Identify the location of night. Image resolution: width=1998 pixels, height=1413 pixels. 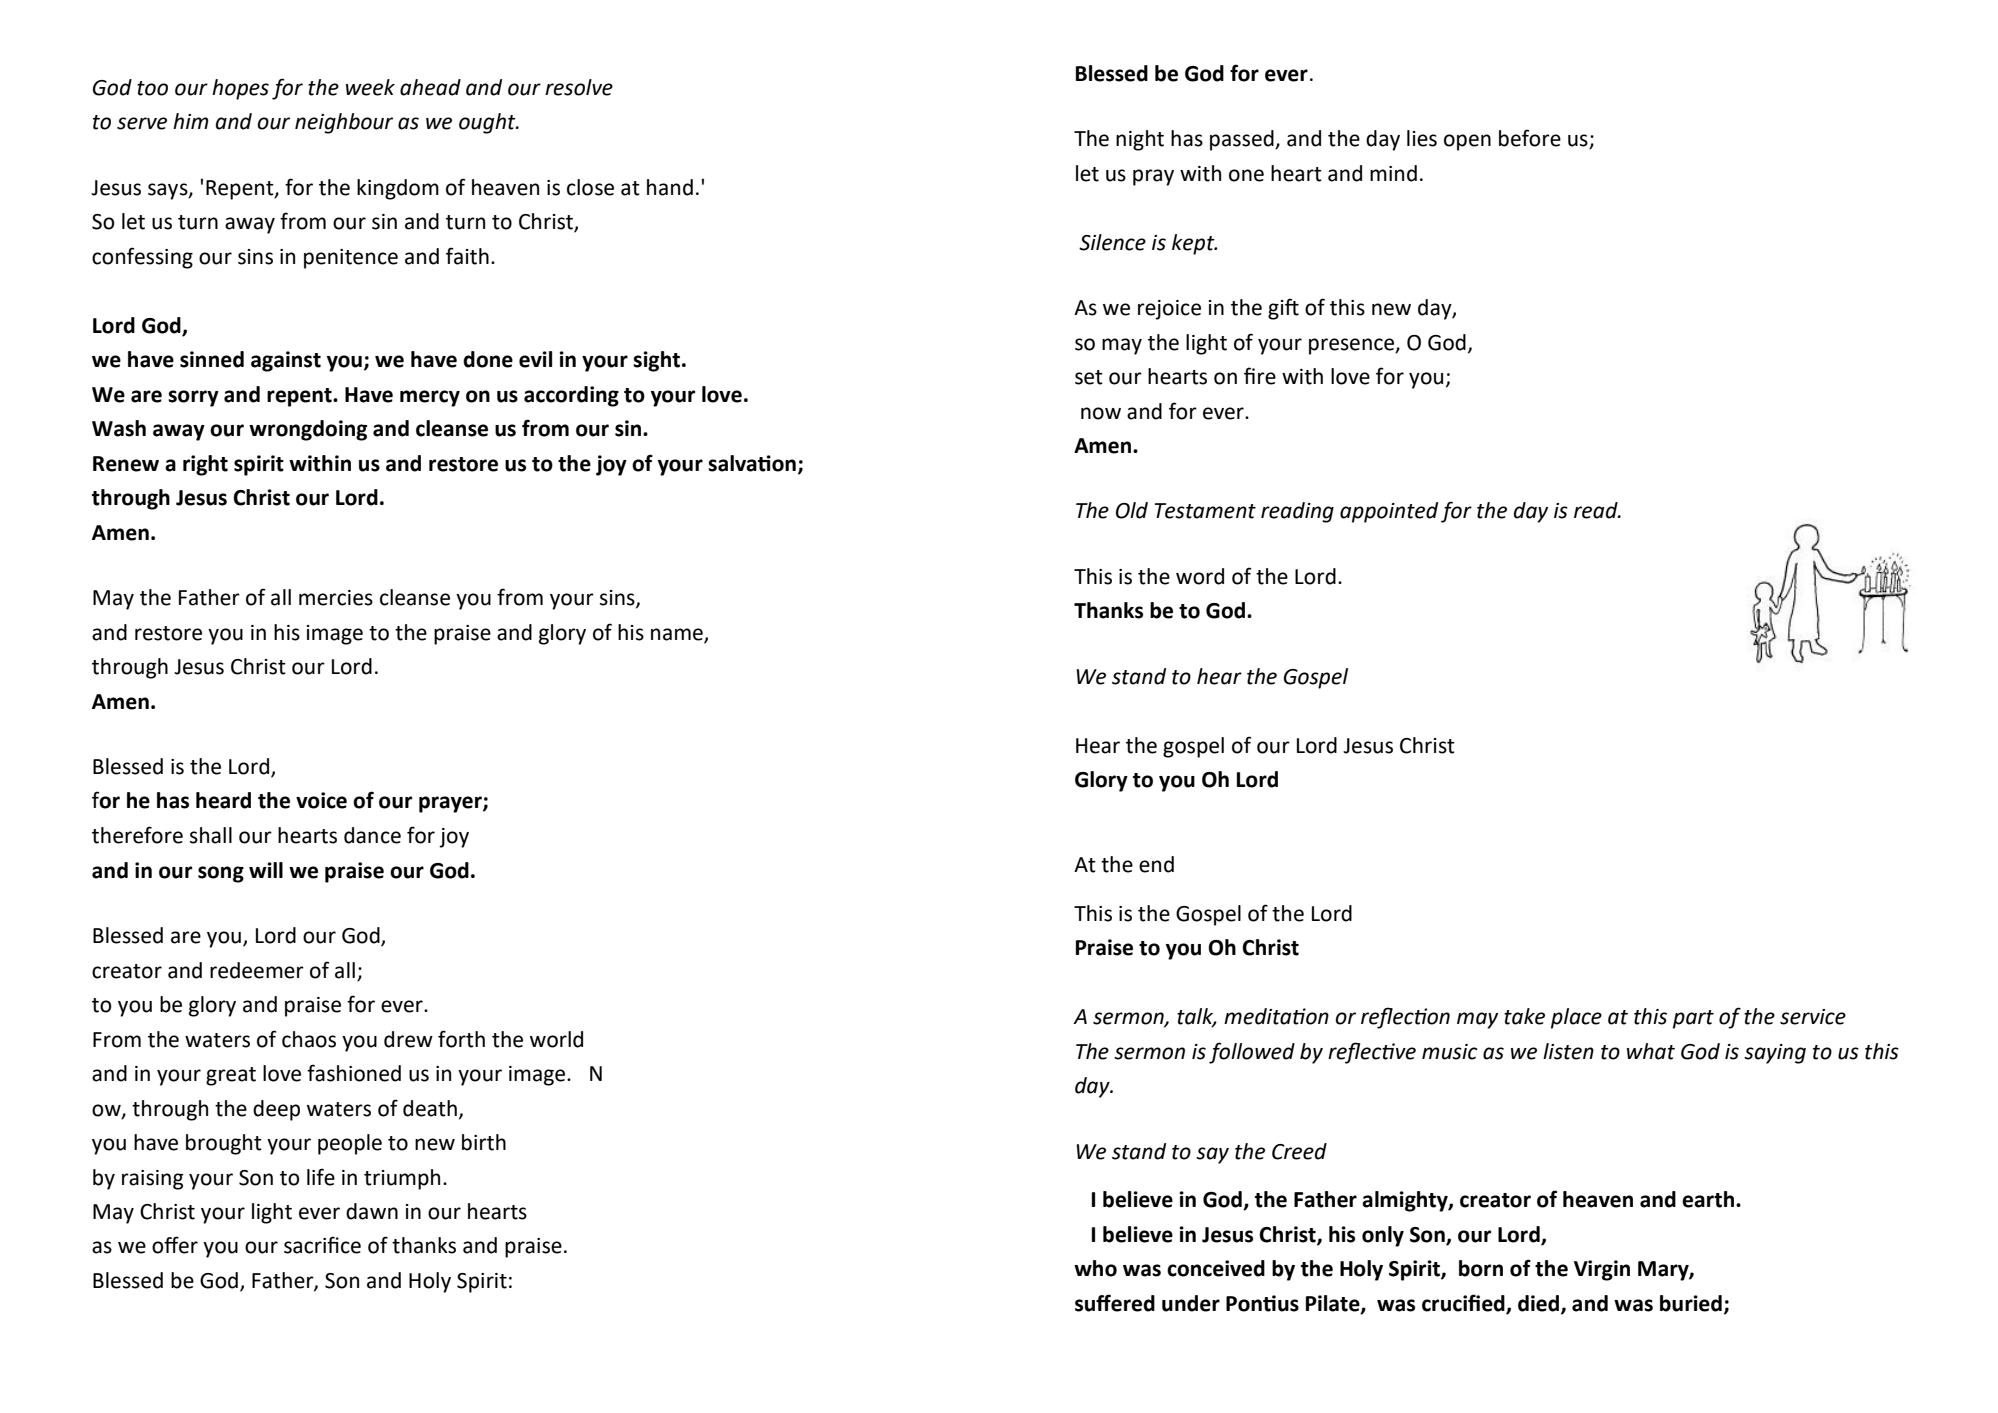
(1140, 140).
